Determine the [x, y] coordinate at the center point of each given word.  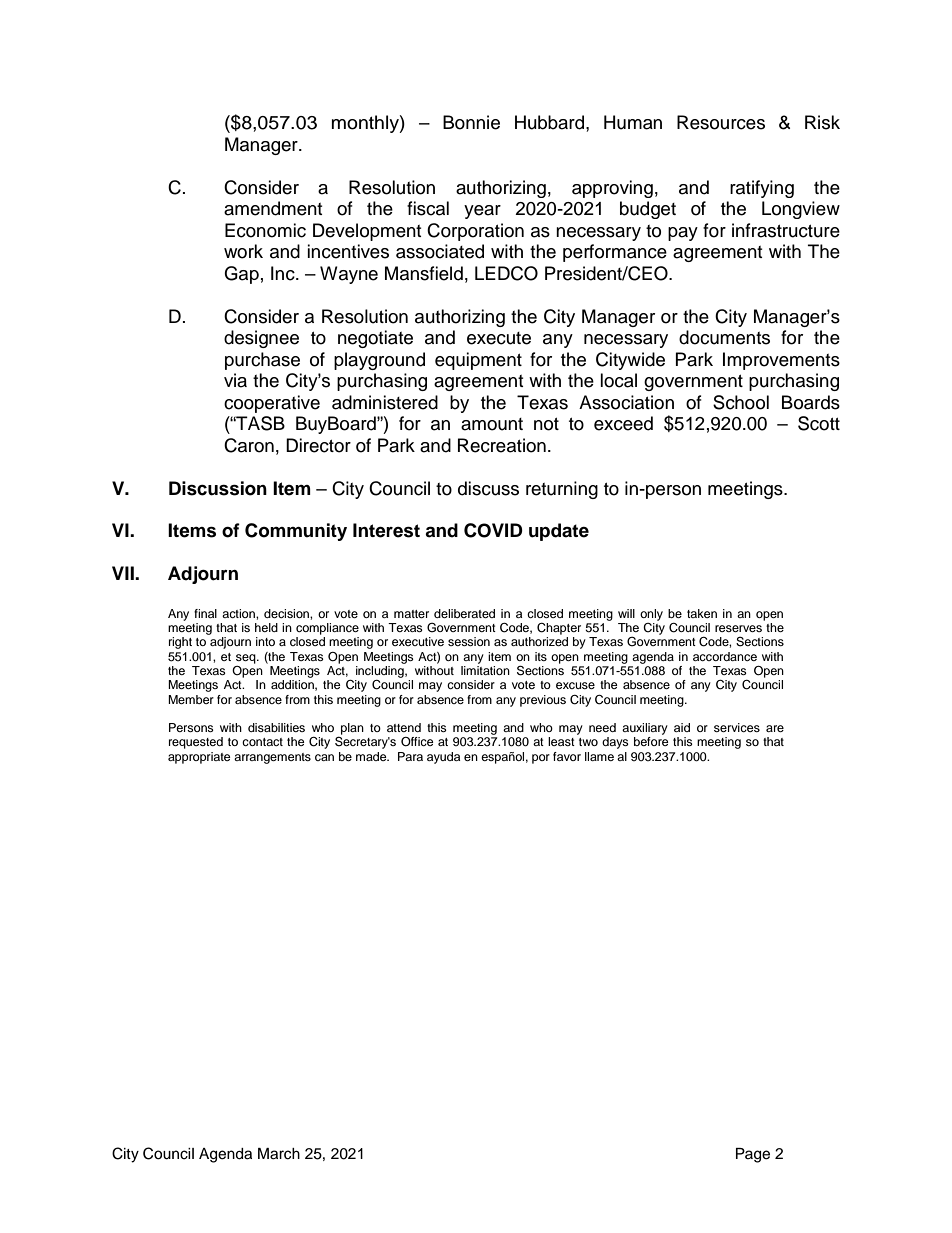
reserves [738, 628]
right [180, 643]
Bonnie [471, 122]
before [651, 741]
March [279, 1154]
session [469, 641]
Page [753, 1155]
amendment [273, 208]
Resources [721, 122]
